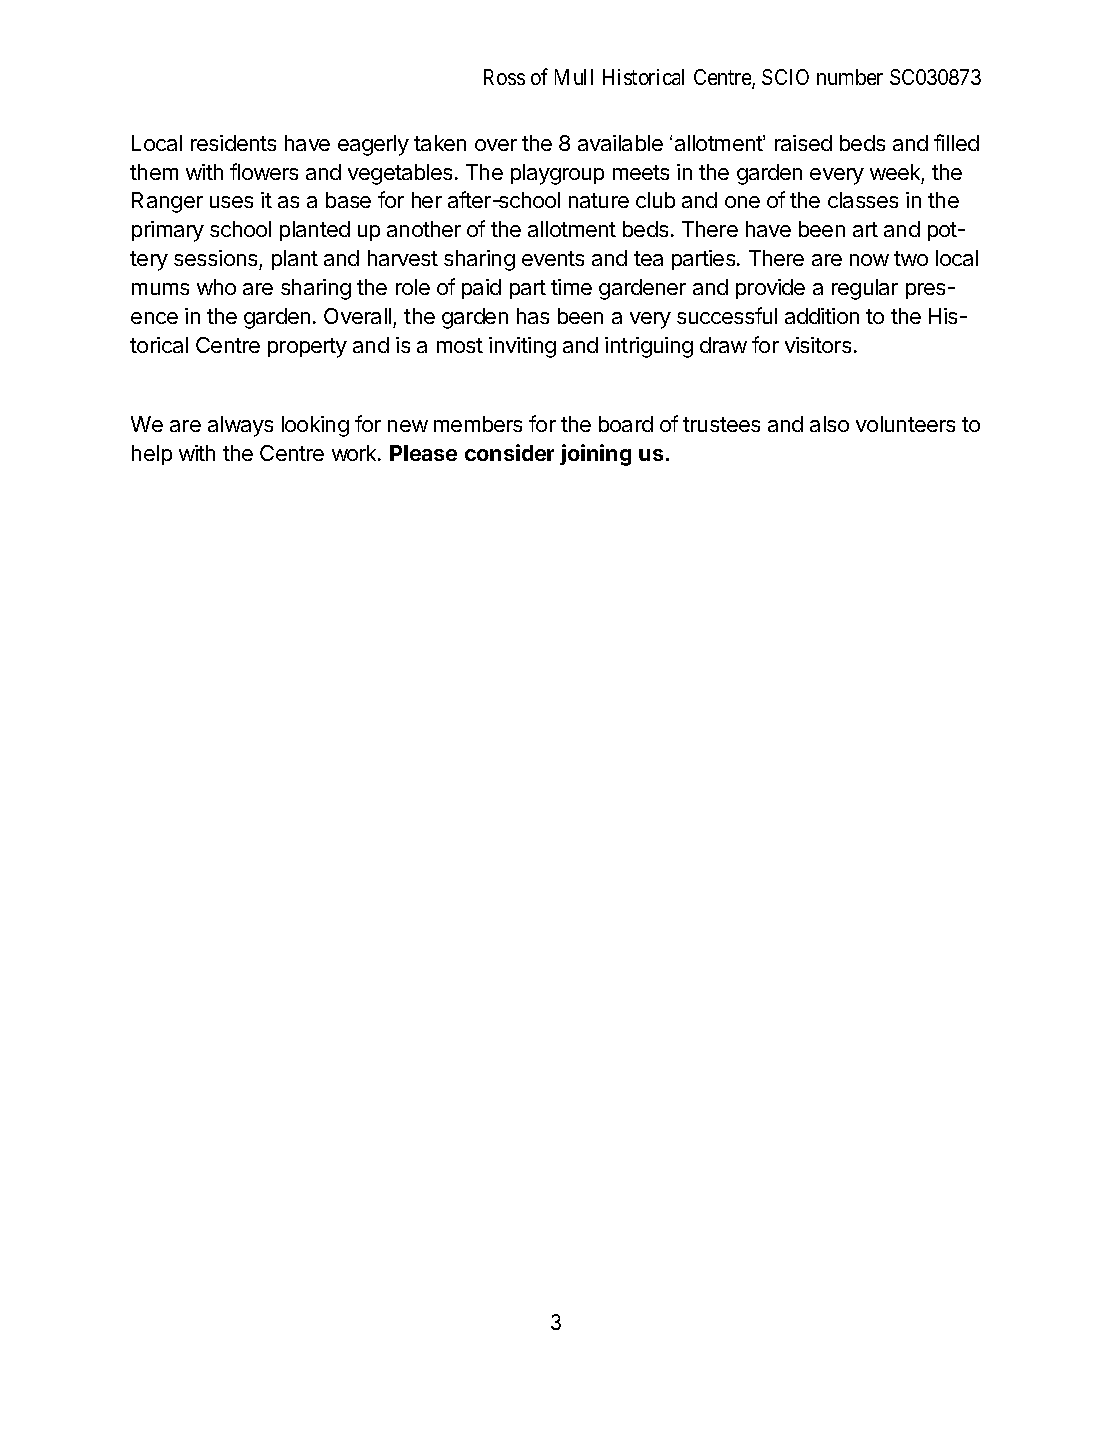 The height and width of the page is (1439, 1112). What do you see at coordinates (509, 452) in the page?
I see `consider` at bounding box center [509, 452].
